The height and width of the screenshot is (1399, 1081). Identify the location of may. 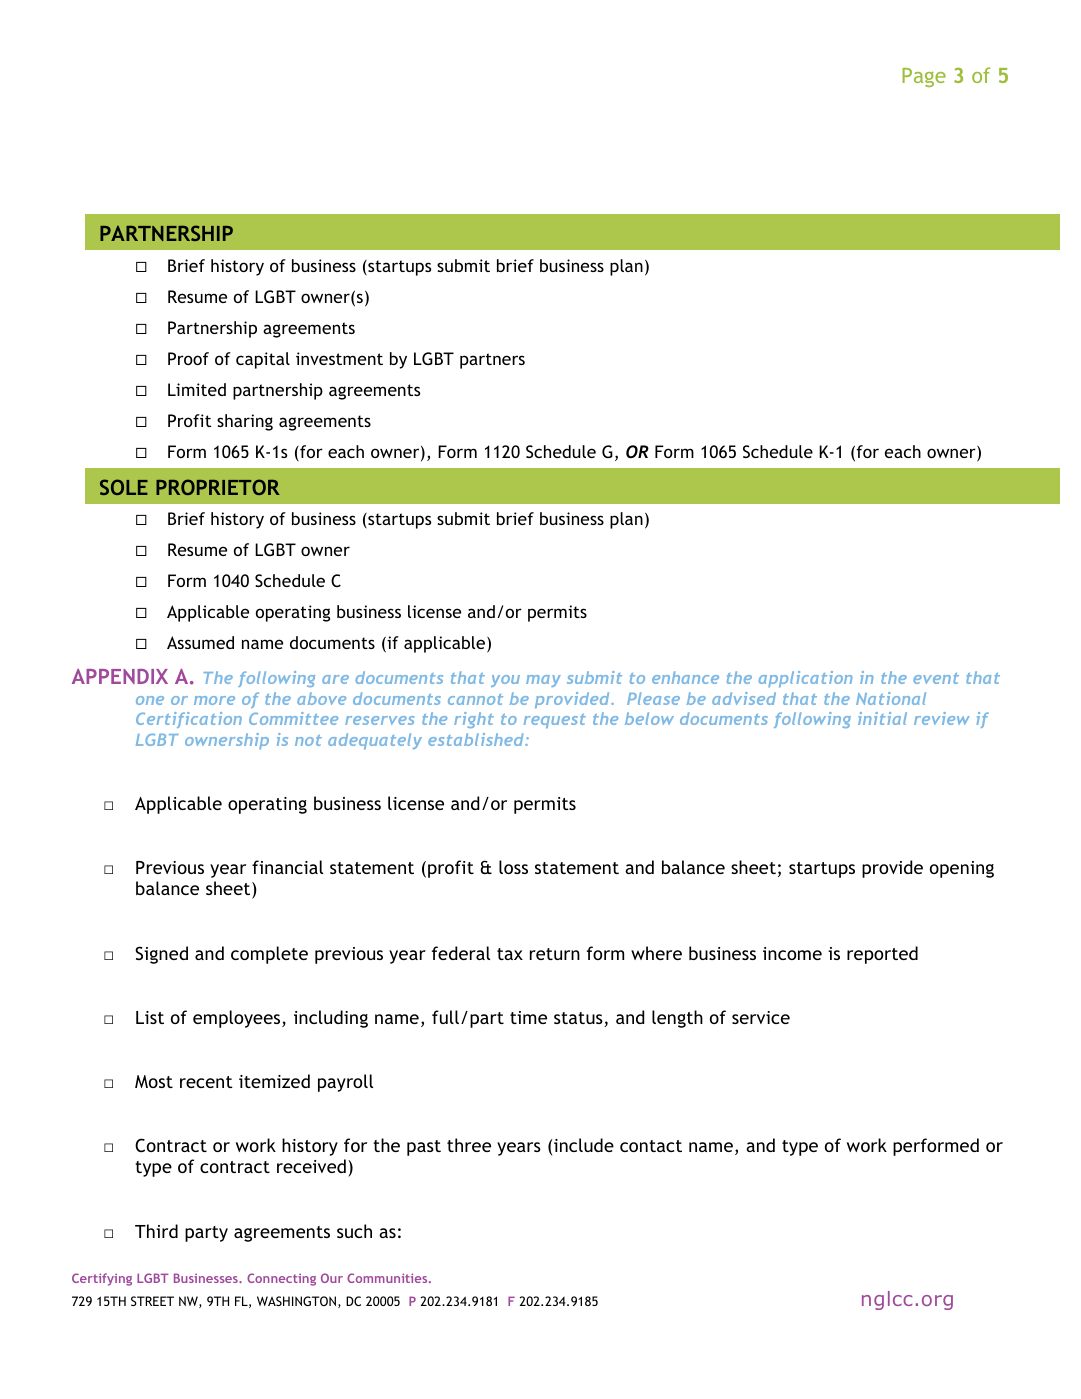
(543, 681).
